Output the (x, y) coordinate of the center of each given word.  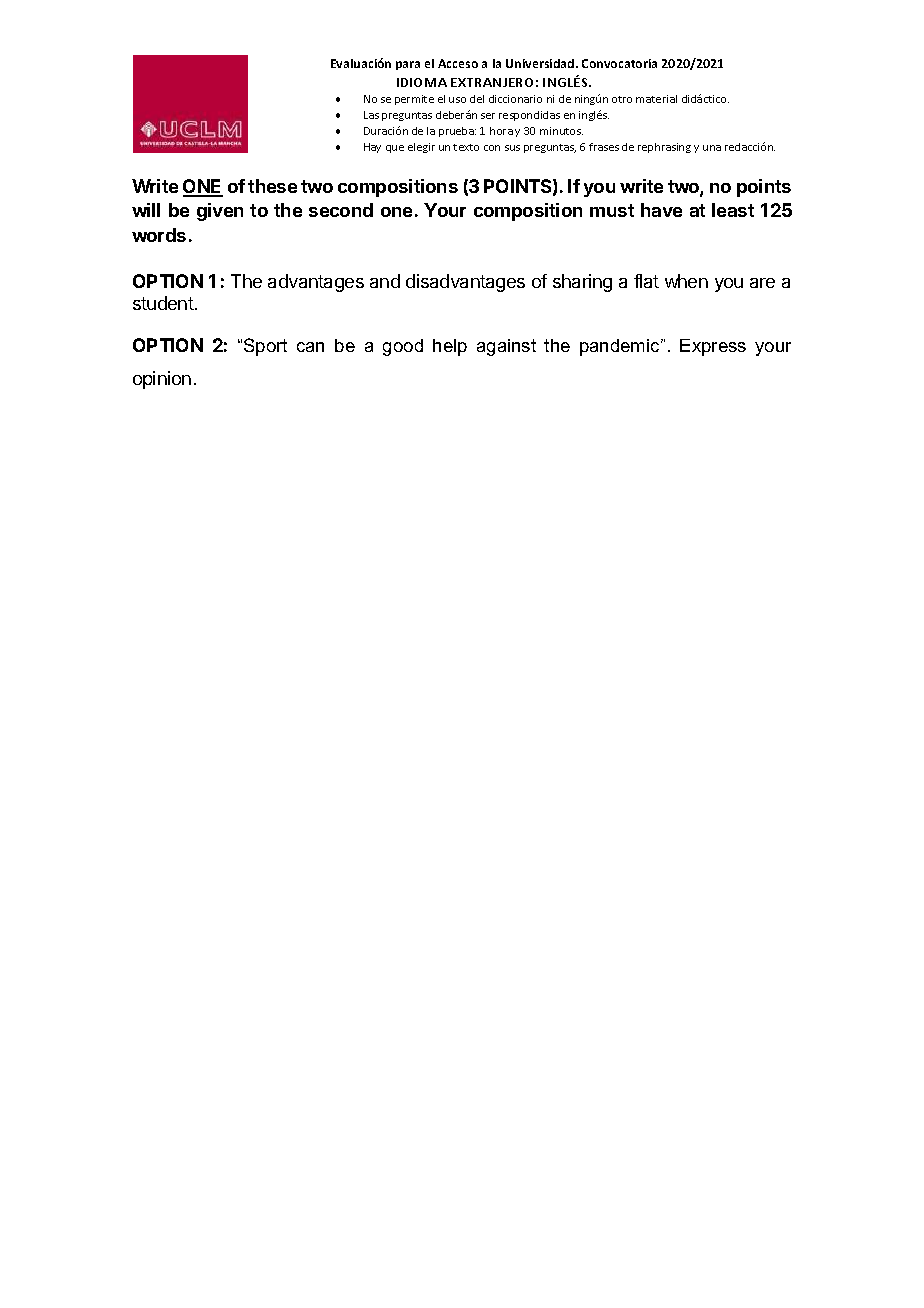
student (163, 303)
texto (466, 147)
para (408, 65)
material (656, 99)
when (686, 281)
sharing (582, 283)
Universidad (541, 63)
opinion (162, 380)
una (712, 148)
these (272, 186)
